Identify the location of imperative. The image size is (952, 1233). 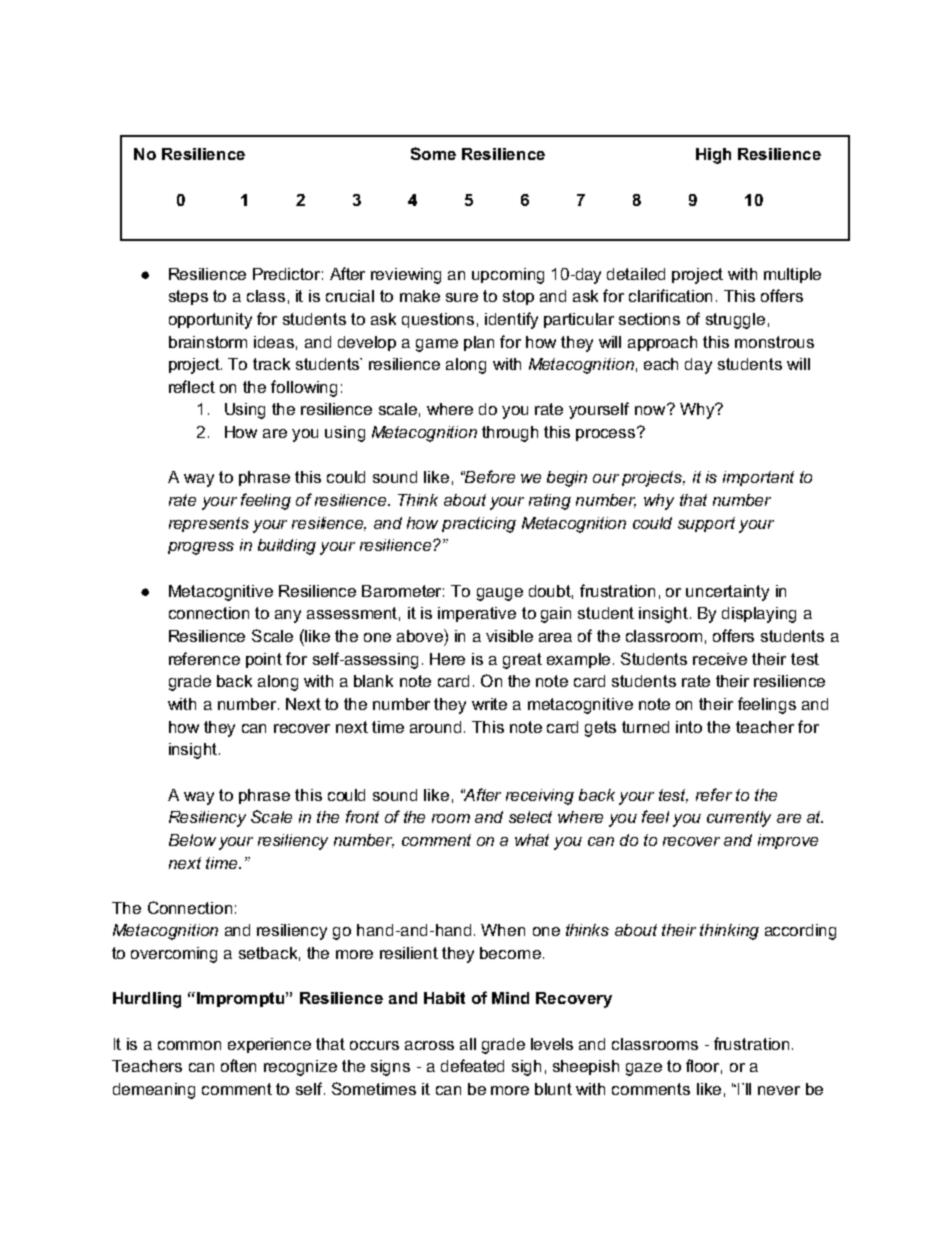
(477, 614).
